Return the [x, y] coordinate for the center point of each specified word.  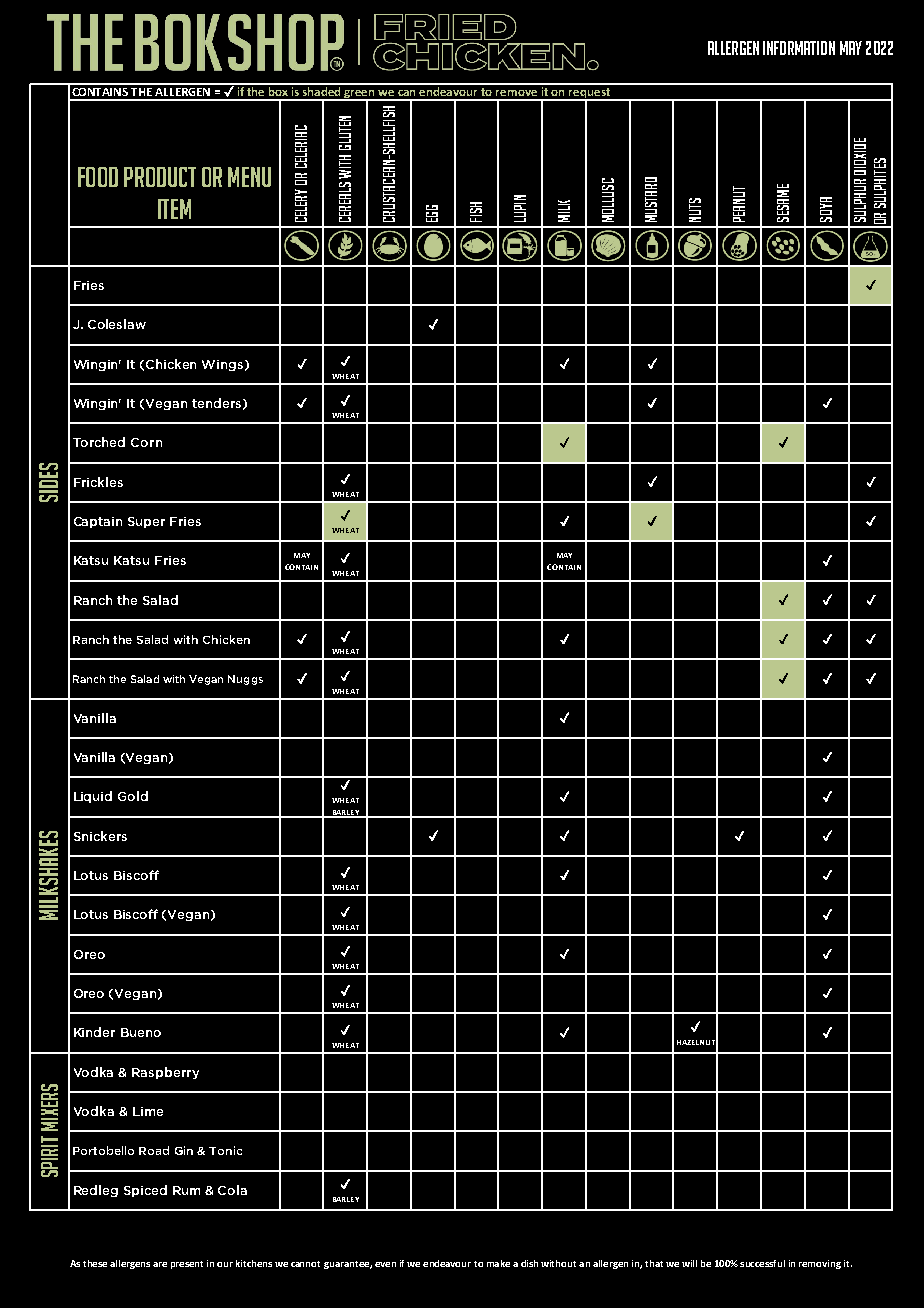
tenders [216, 403]
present [187, 1265]
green [360, 95]
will [689, 1263]
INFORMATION [799, 48]
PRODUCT [160, 177]
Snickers [100, 836]
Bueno [141, 1032]
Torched [99, 442]
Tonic [225, 1150]
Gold [133, 796]
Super [146, 522]
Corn [146, 442]
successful [762, 1263]
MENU [249, 177]
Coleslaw [117, 324]
